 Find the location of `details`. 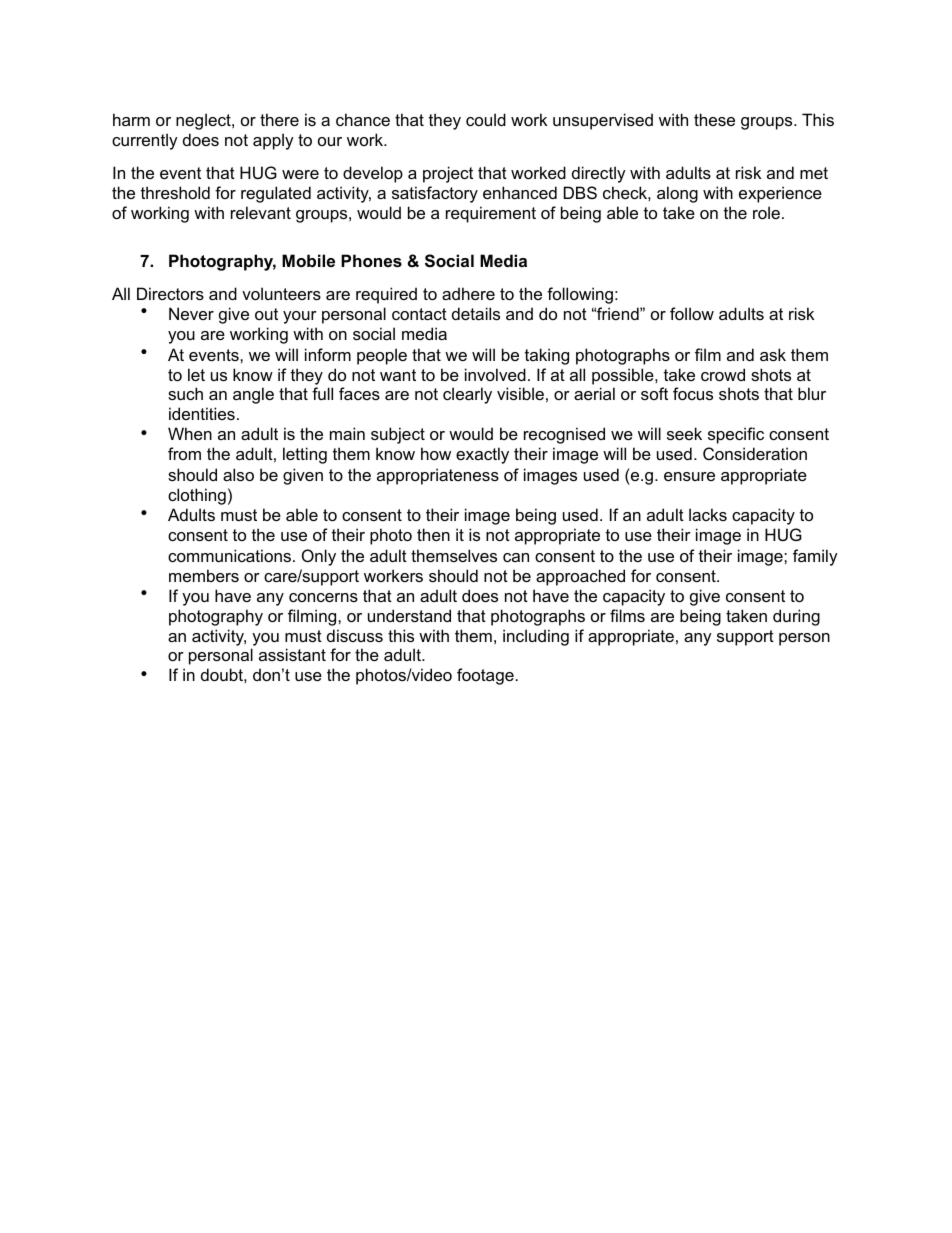

details is located at coordinates (476, 313).
